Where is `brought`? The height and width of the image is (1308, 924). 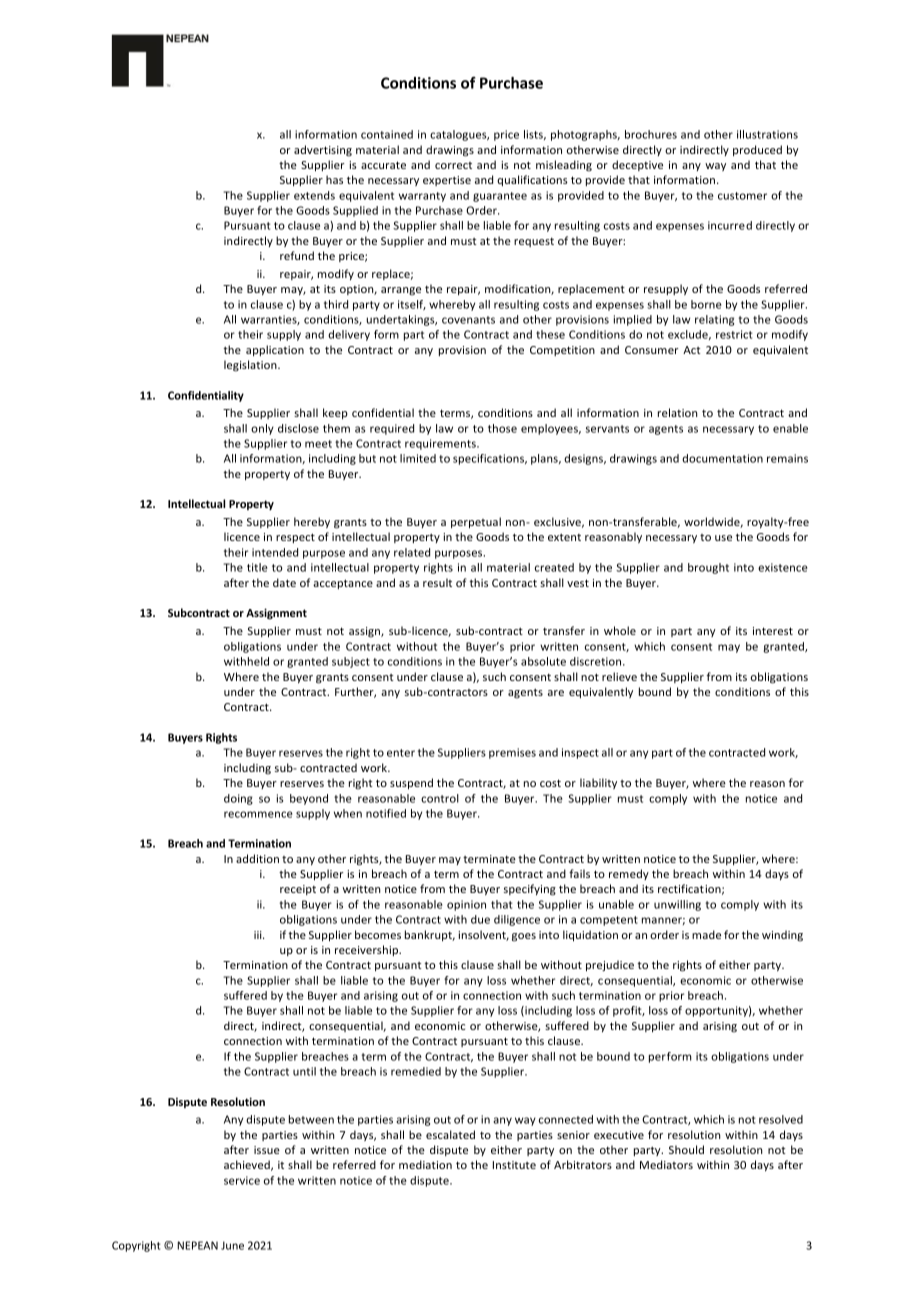 brought is located at coordinates (708, 568).
